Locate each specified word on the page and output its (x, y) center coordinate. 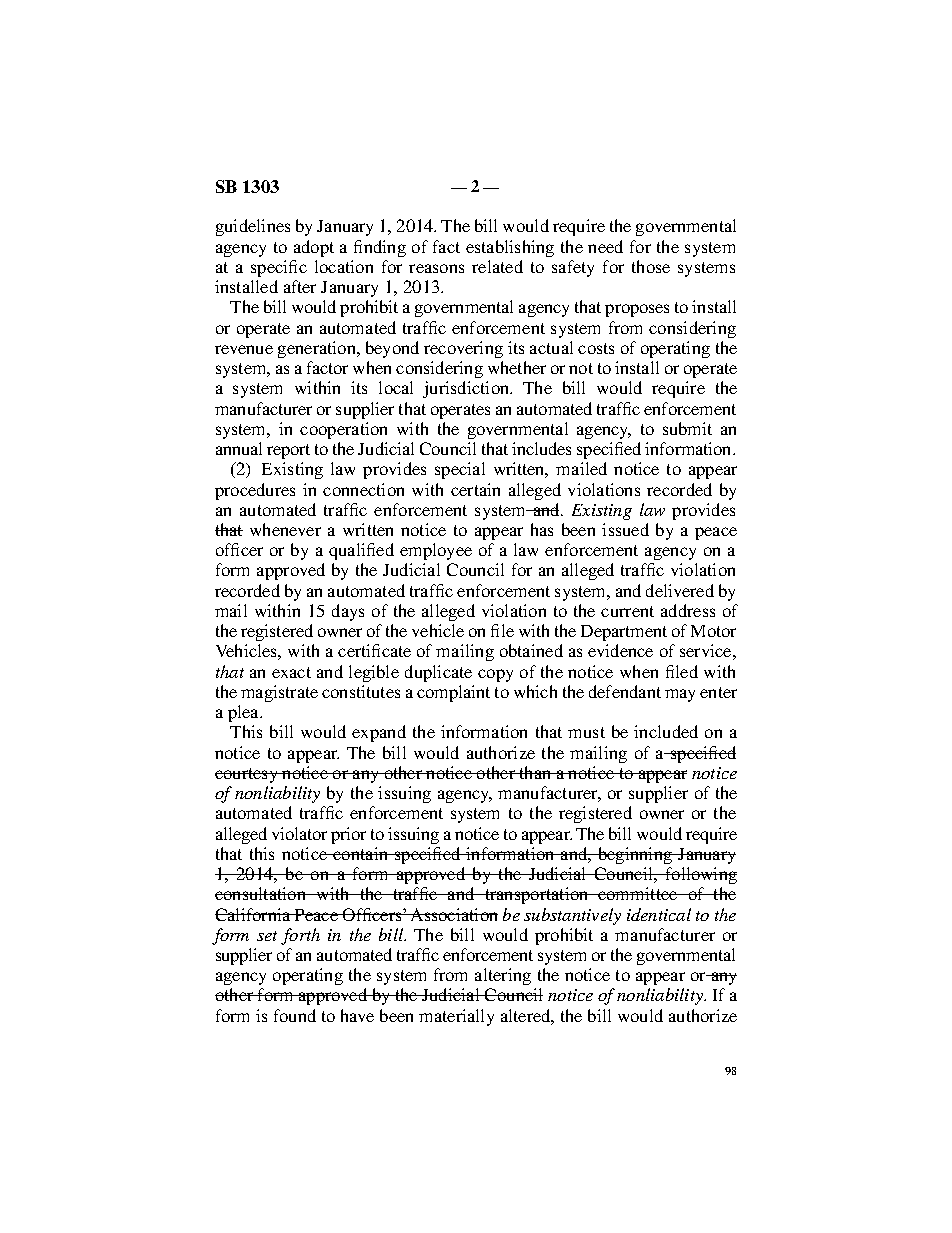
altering (503, 976)
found (295, 1015)
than (535, 772)
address (688, 610)
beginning (635, 855)
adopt (314, 248)
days (348, 612)
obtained (531, 650)
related (497, 266)
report (288, 451)
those (651, 266)
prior (348, 835)
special (460, 470)
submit (687, 428)
